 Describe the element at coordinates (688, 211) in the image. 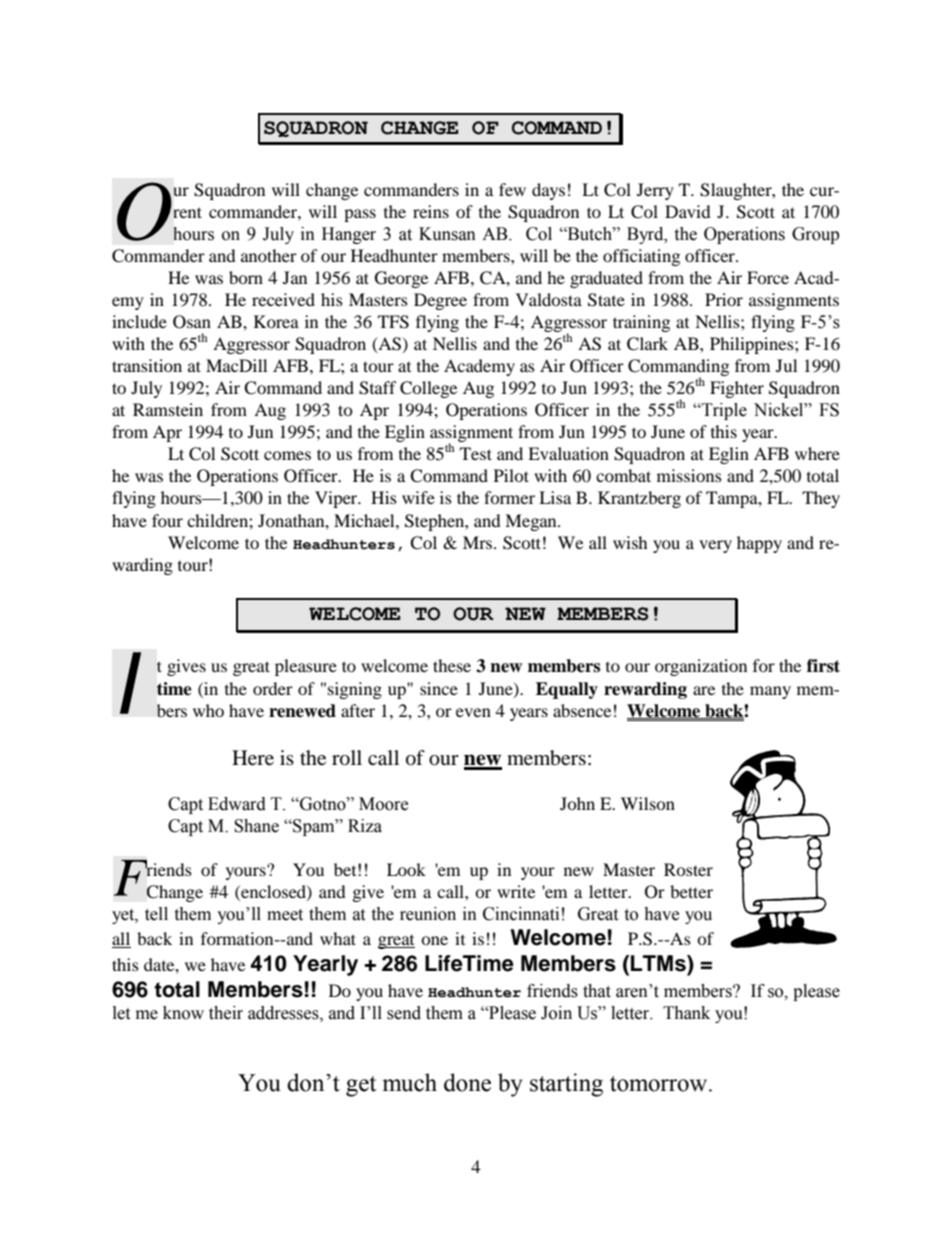

I see `David` at that location.
